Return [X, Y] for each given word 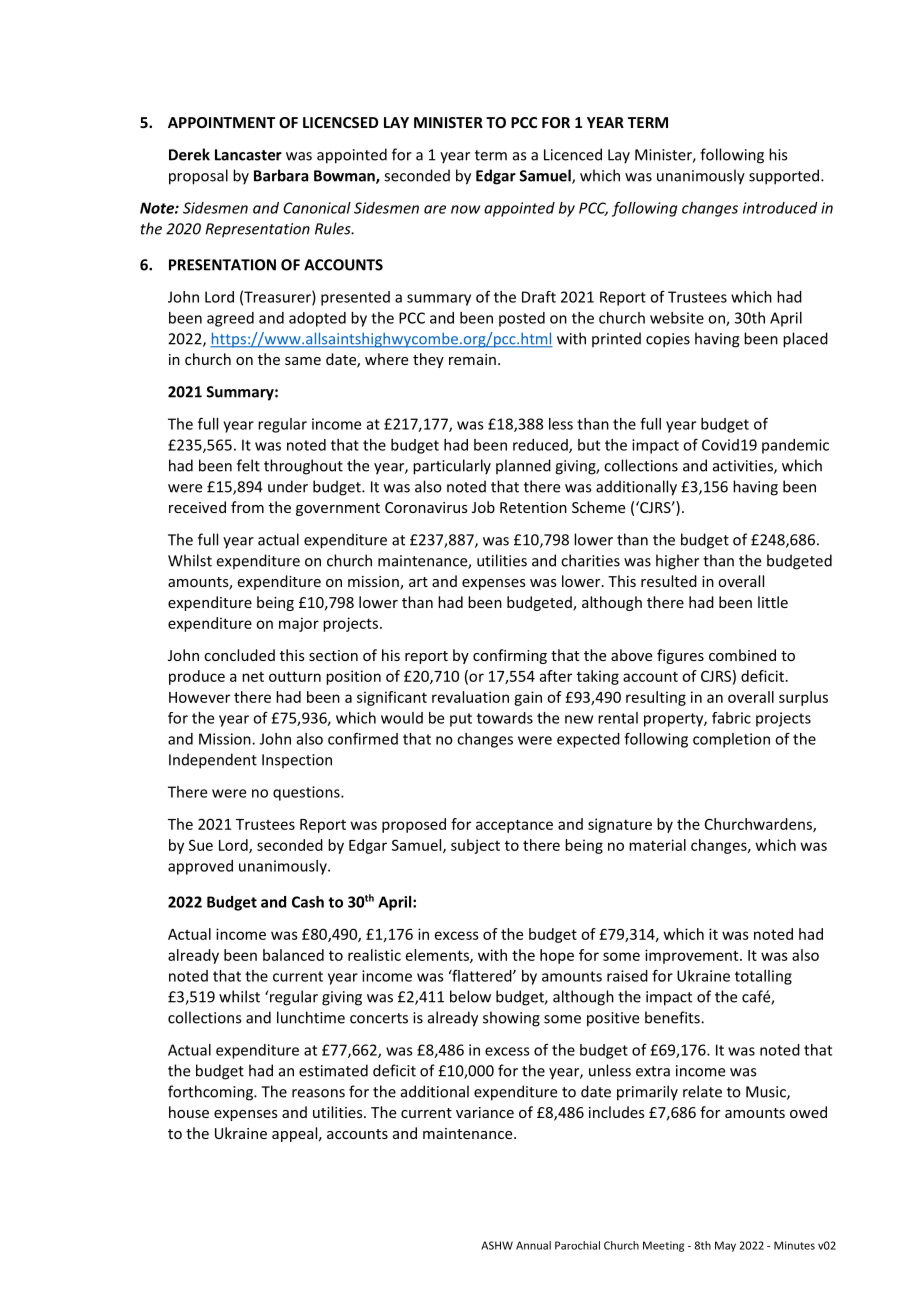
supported [785, 177]
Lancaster [248, 155]
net [253, 677]
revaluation [470, 697]
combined [742, 655]
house [189, 1112]
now [465, 209]
